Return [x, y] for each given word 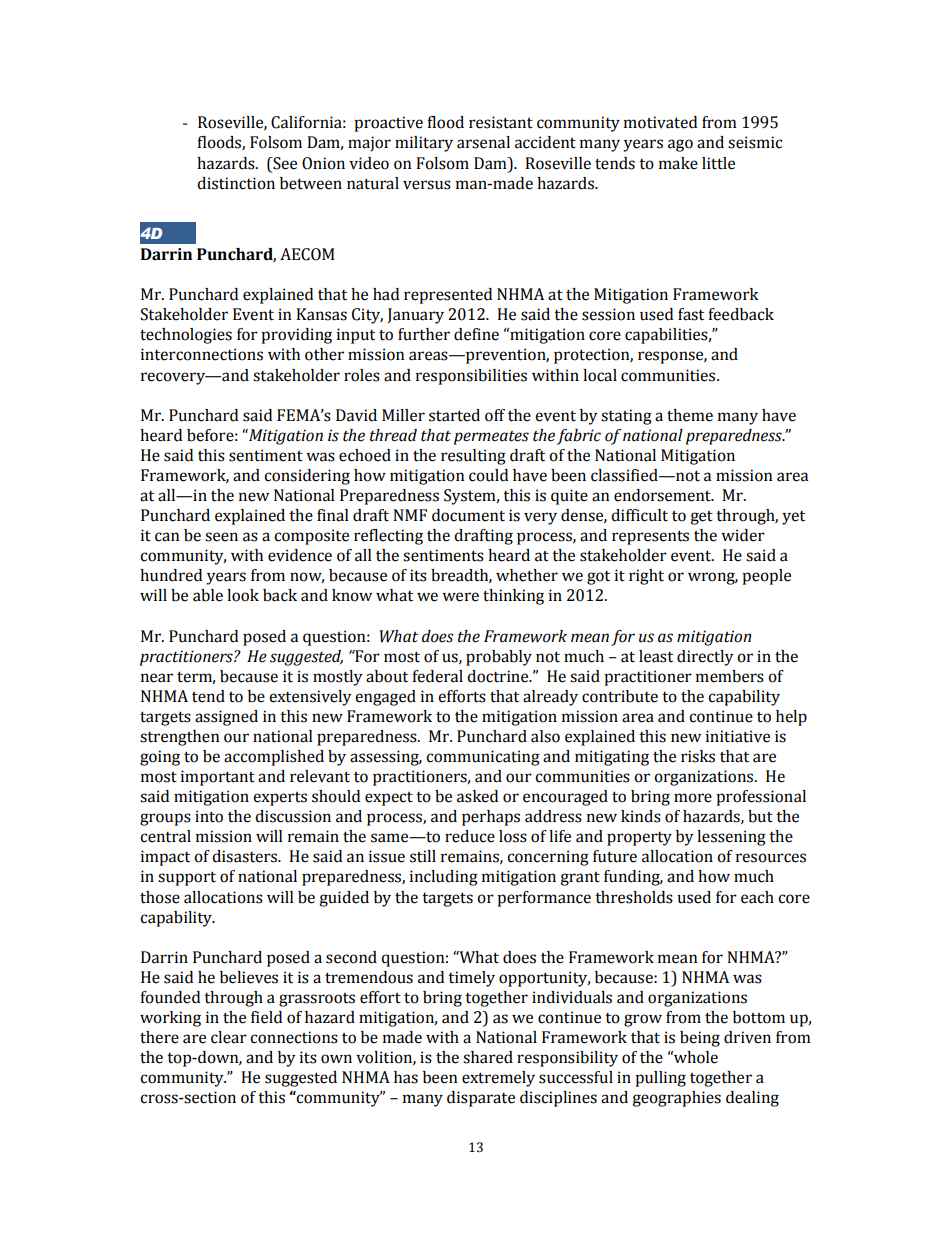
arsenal [483, 142]
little [718, 163]
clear [229, 1037]
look [243, 595]
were [460, 597]
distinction [236, 183]
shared [488, 1057]
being [700, 1039]
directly [705, 658]
